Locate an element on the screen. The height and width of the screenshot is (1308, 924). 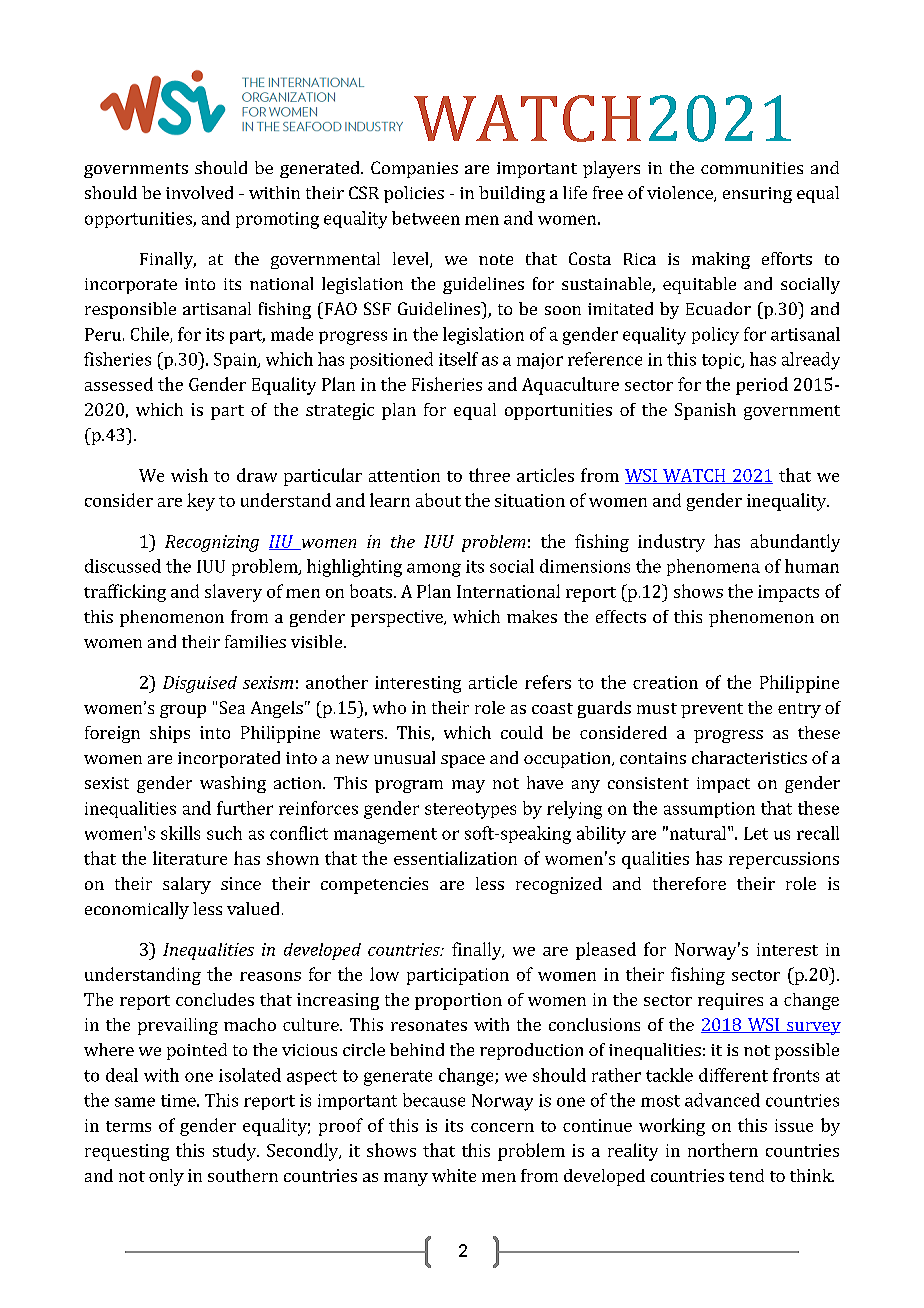
who is located at coordinates (389, 707).
